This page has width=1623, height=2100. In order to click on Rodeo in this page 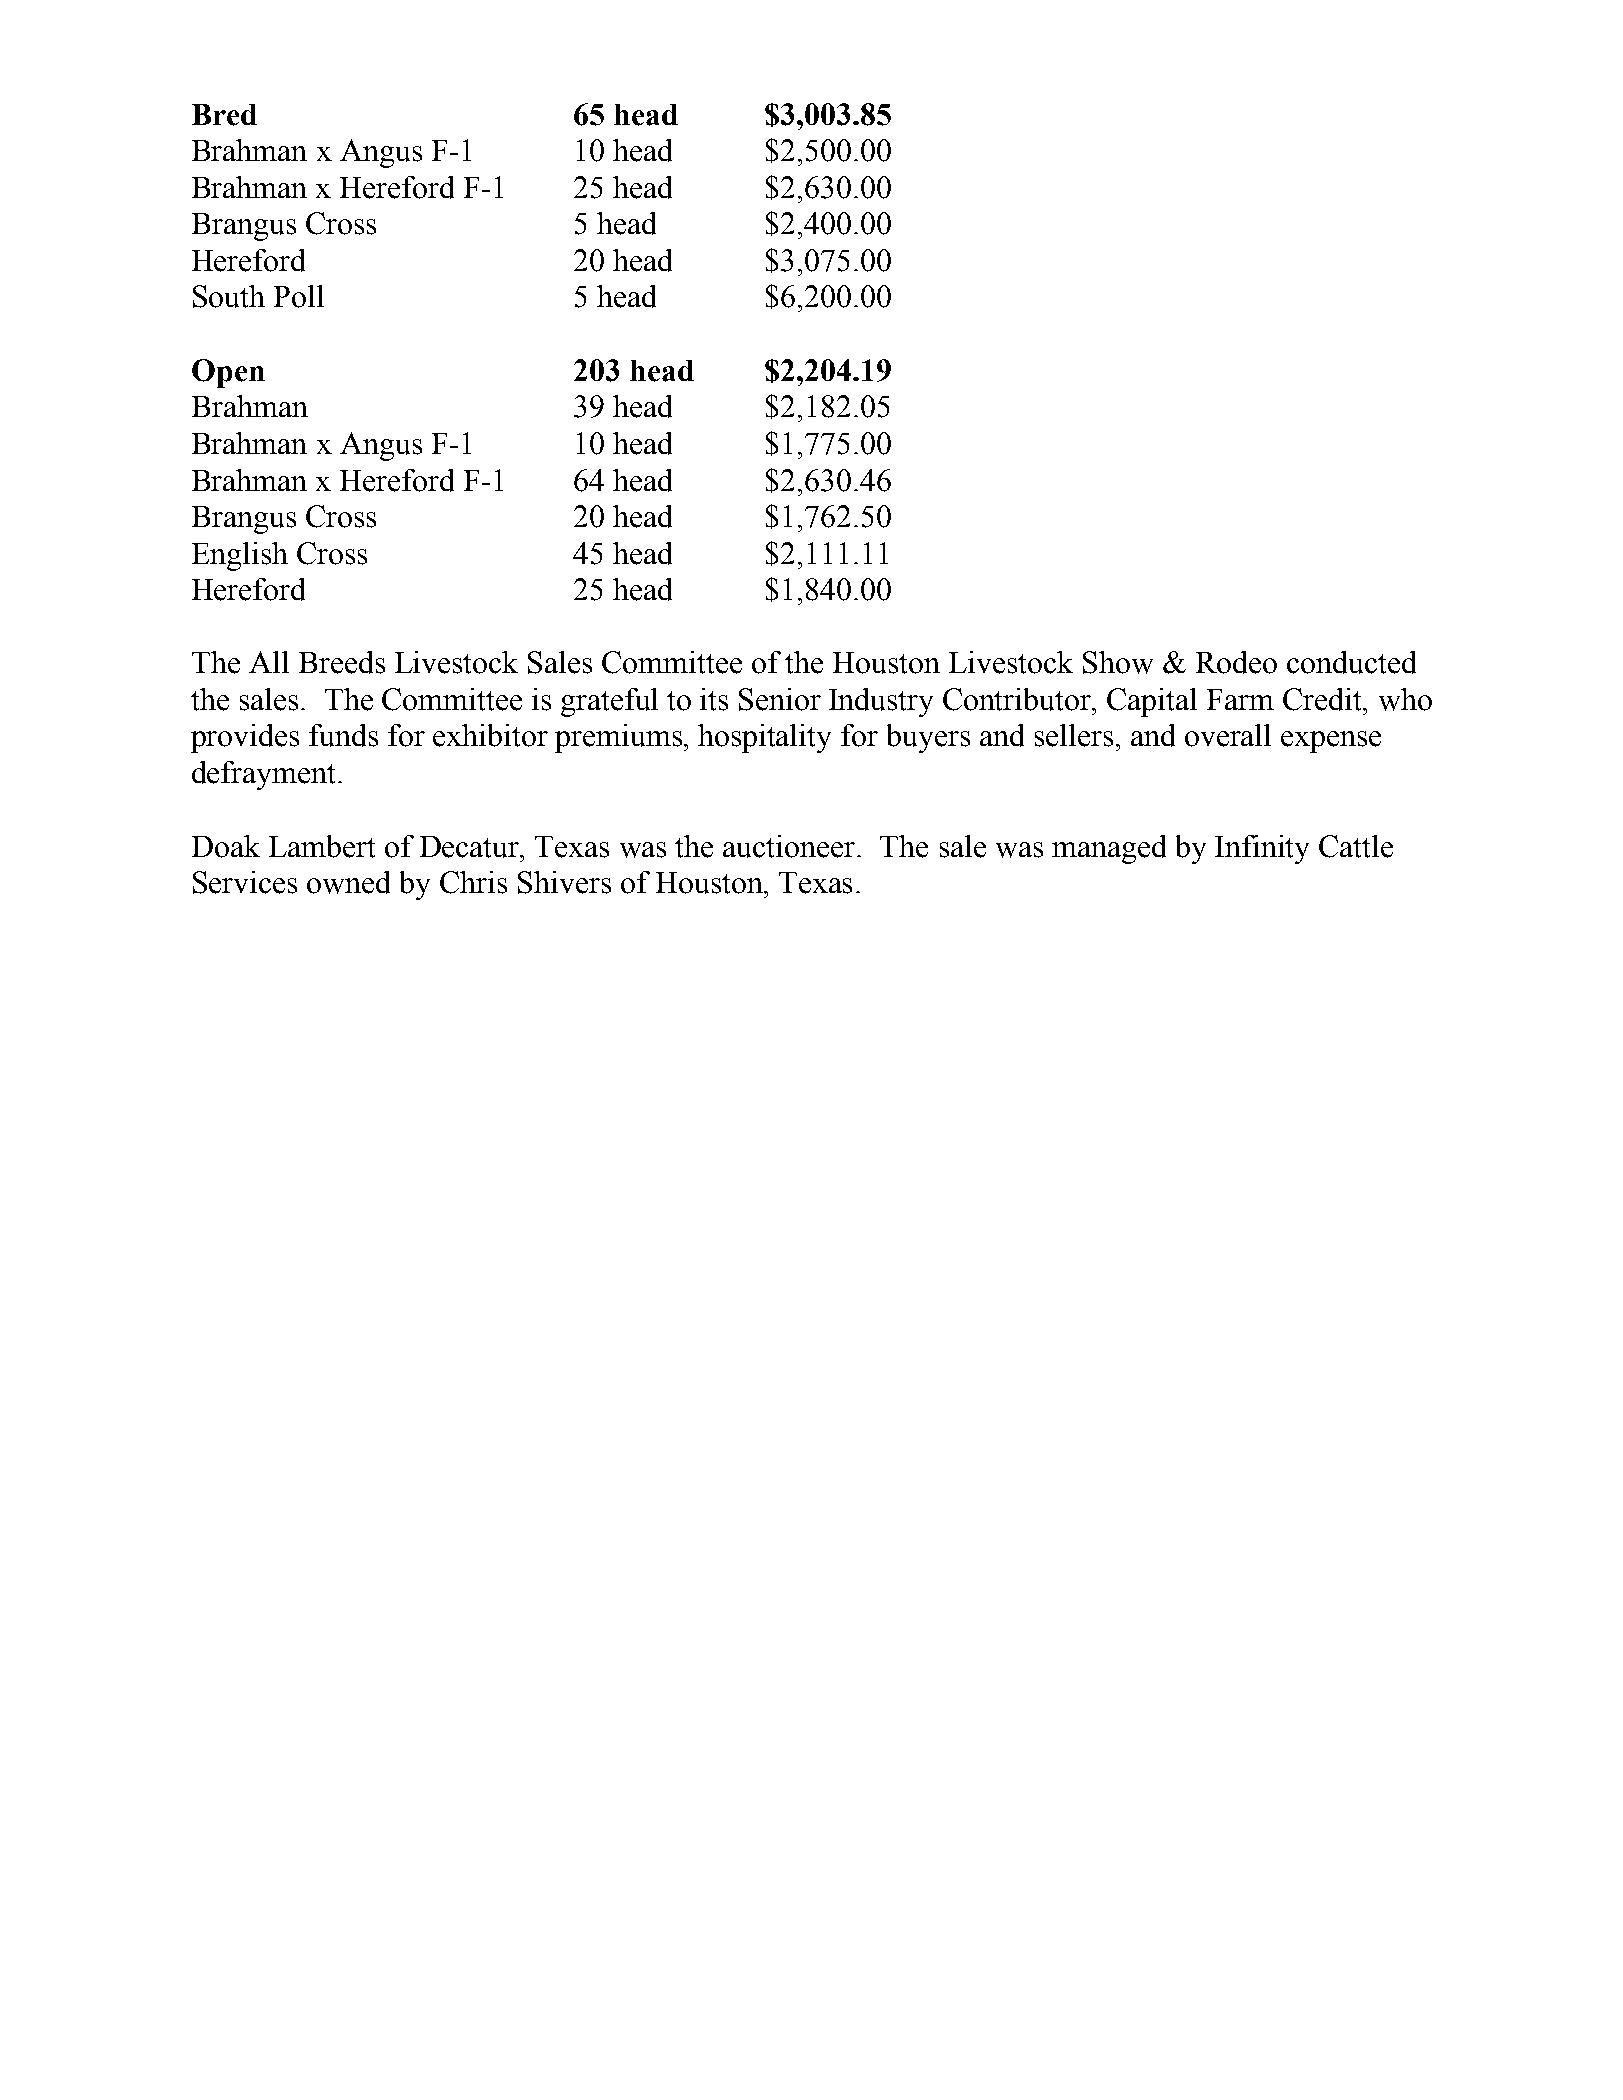, I will do `click(1236, 662)`.
